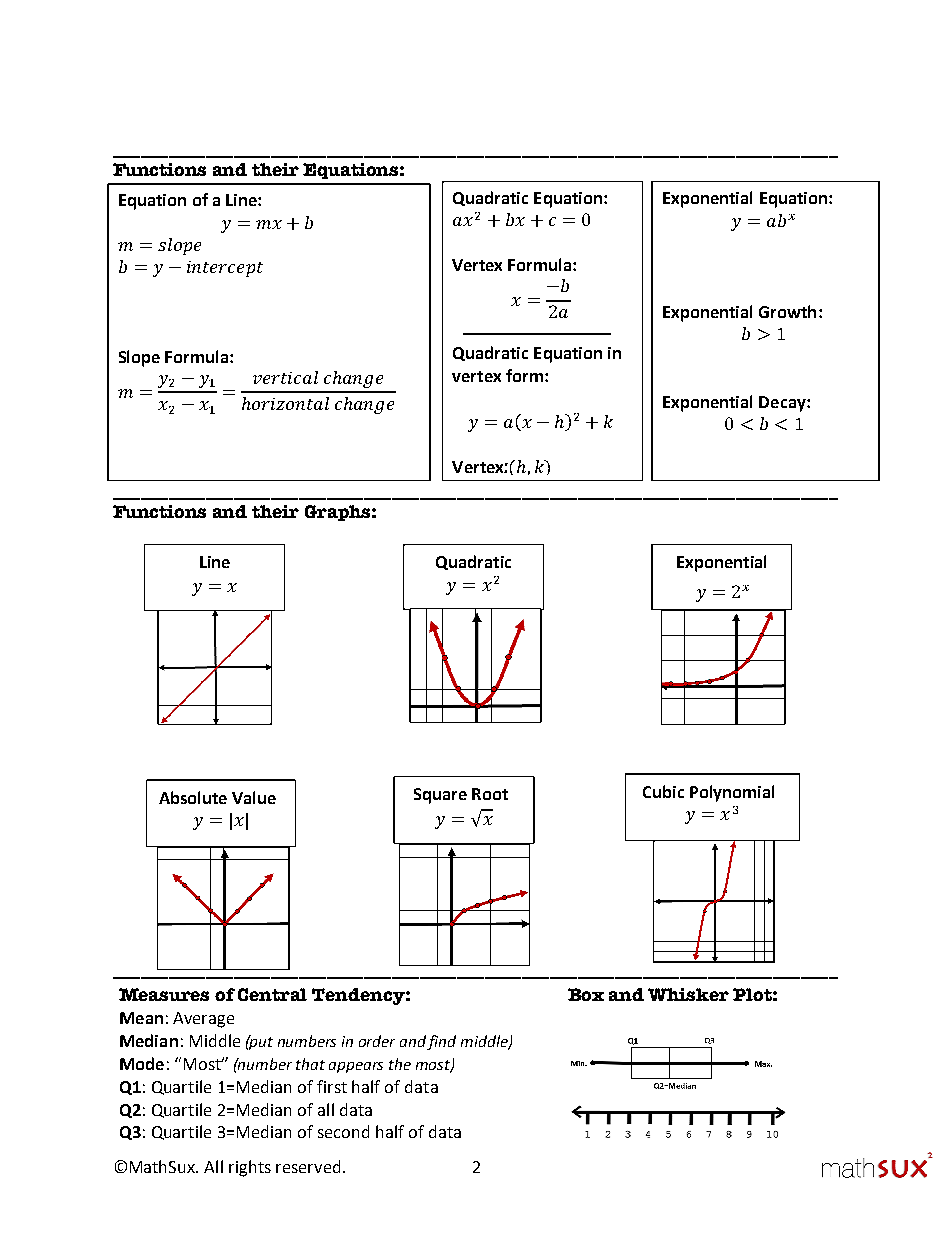 This screenshot has height=1233, width=952. What do you see at coordinates (440, 796) in the screenshot?
I see `Square` at bounding box center [440, 796].
